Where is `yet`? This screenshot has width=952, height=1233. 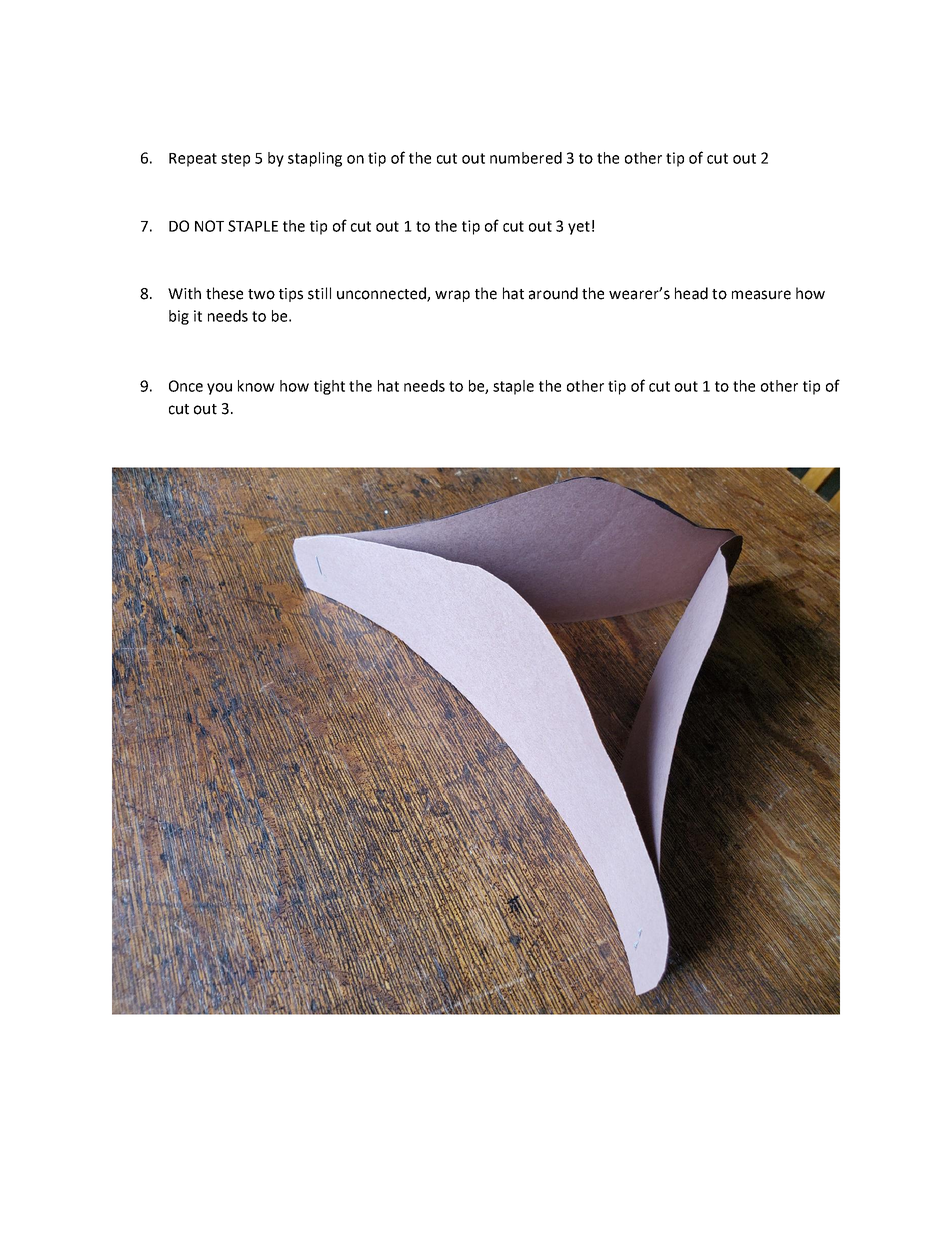 yet is located at coordinates (579, 228).
